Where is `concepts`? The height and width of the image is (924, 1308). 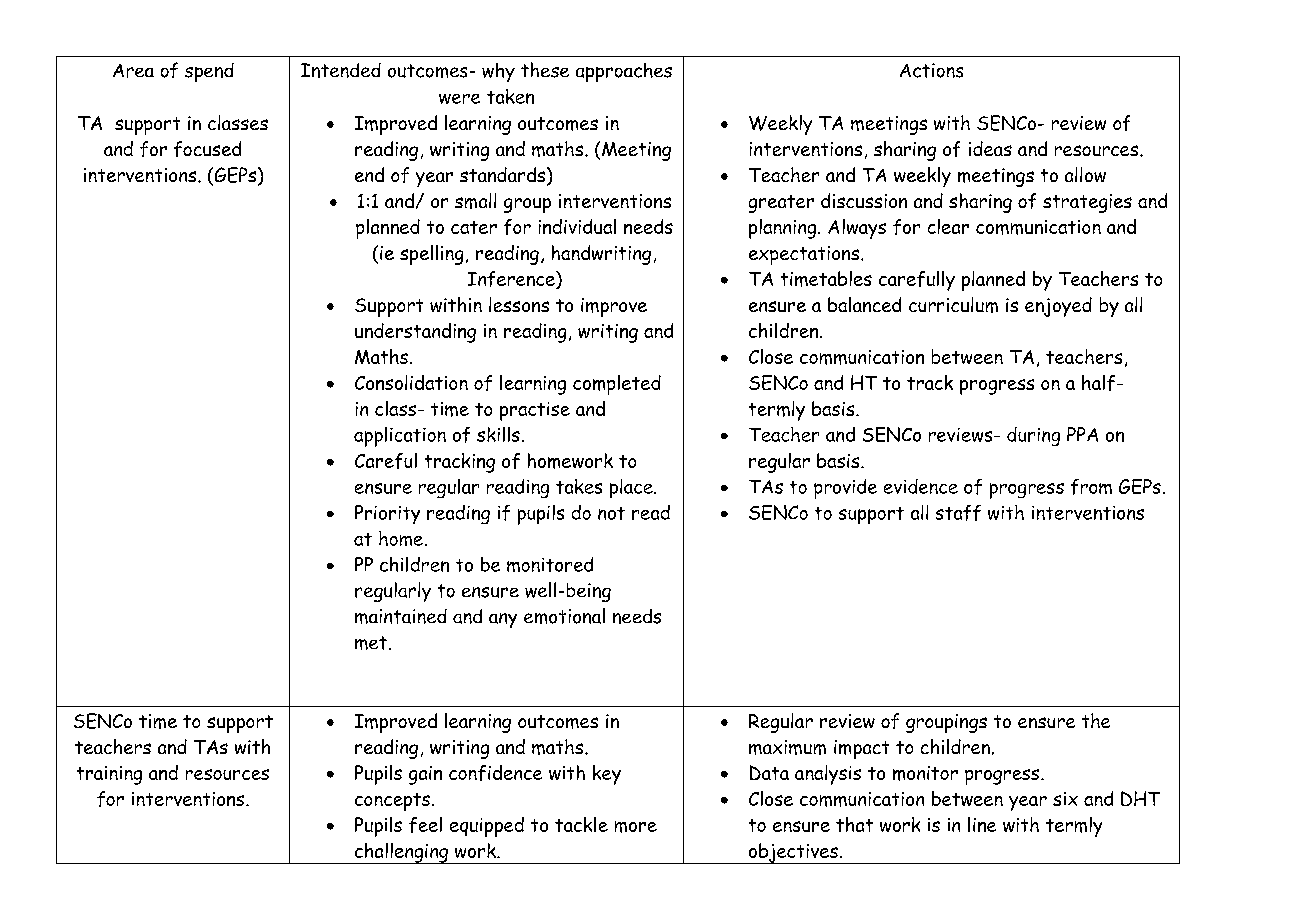 concepts is located at coordinates (392, 802).
